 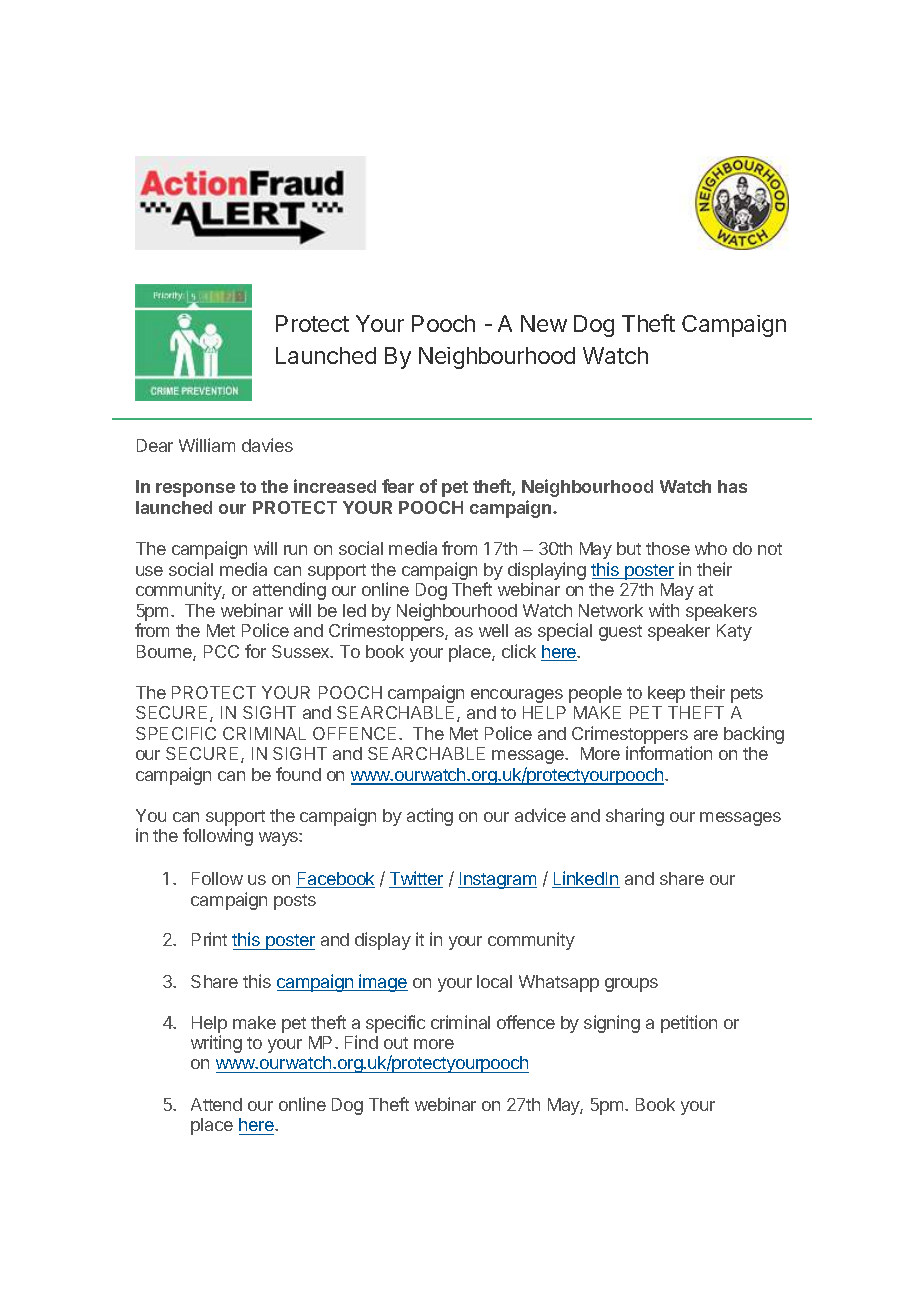 What do you see at coordinates (216, 1044) in the screenshot?
I see `writing` at bounding box center [216, 1044].
